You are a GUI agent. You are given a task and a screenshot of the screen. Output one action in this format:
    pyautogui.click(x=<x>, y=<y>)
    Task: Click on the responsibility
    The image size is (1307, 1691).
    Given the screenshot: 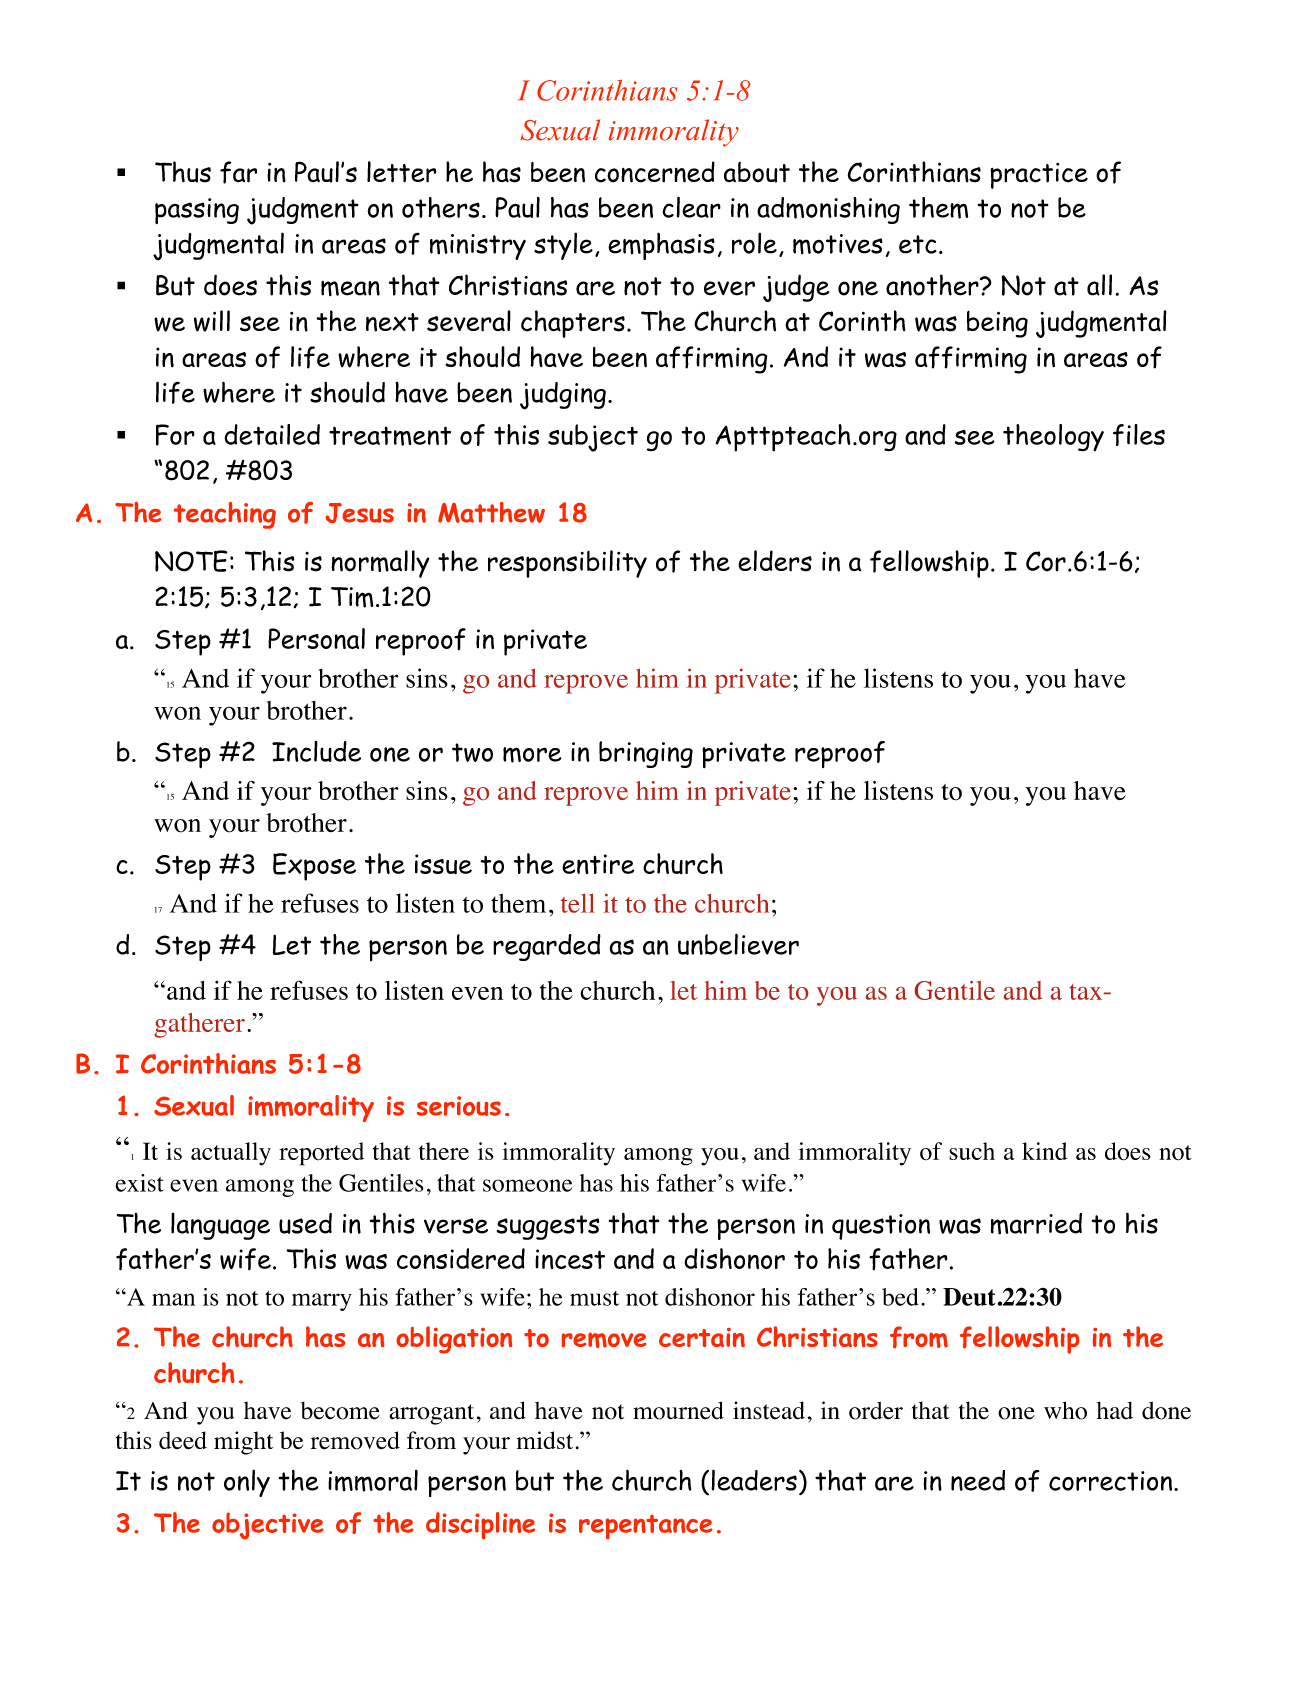 What is the action you would take?
    pyautogui.click(x=567, y=564)
